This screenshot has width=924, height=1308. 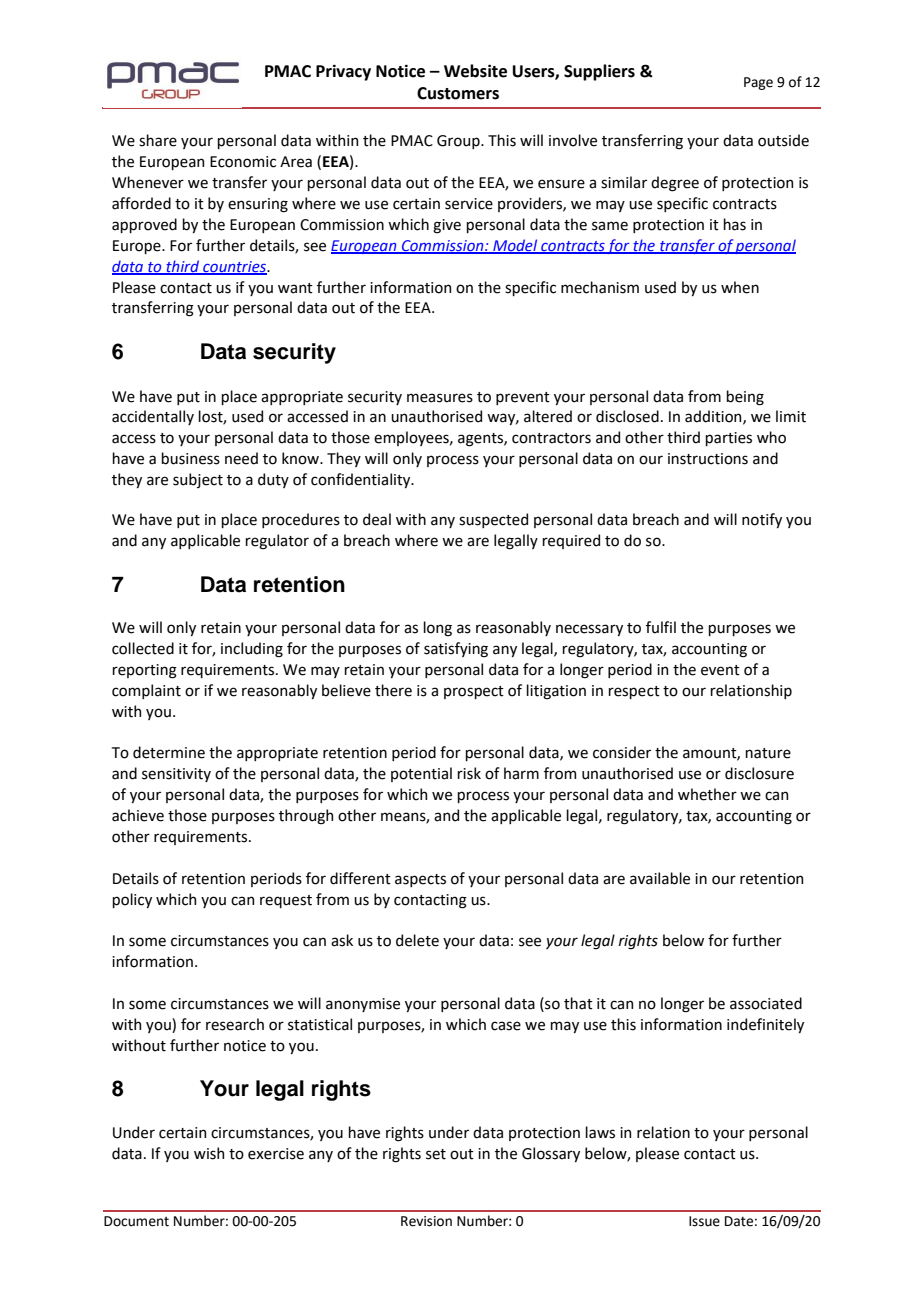 What do you see at coordinates (252, 650) in the screenshot?
I see `including` at bounding box center [252, 650].
